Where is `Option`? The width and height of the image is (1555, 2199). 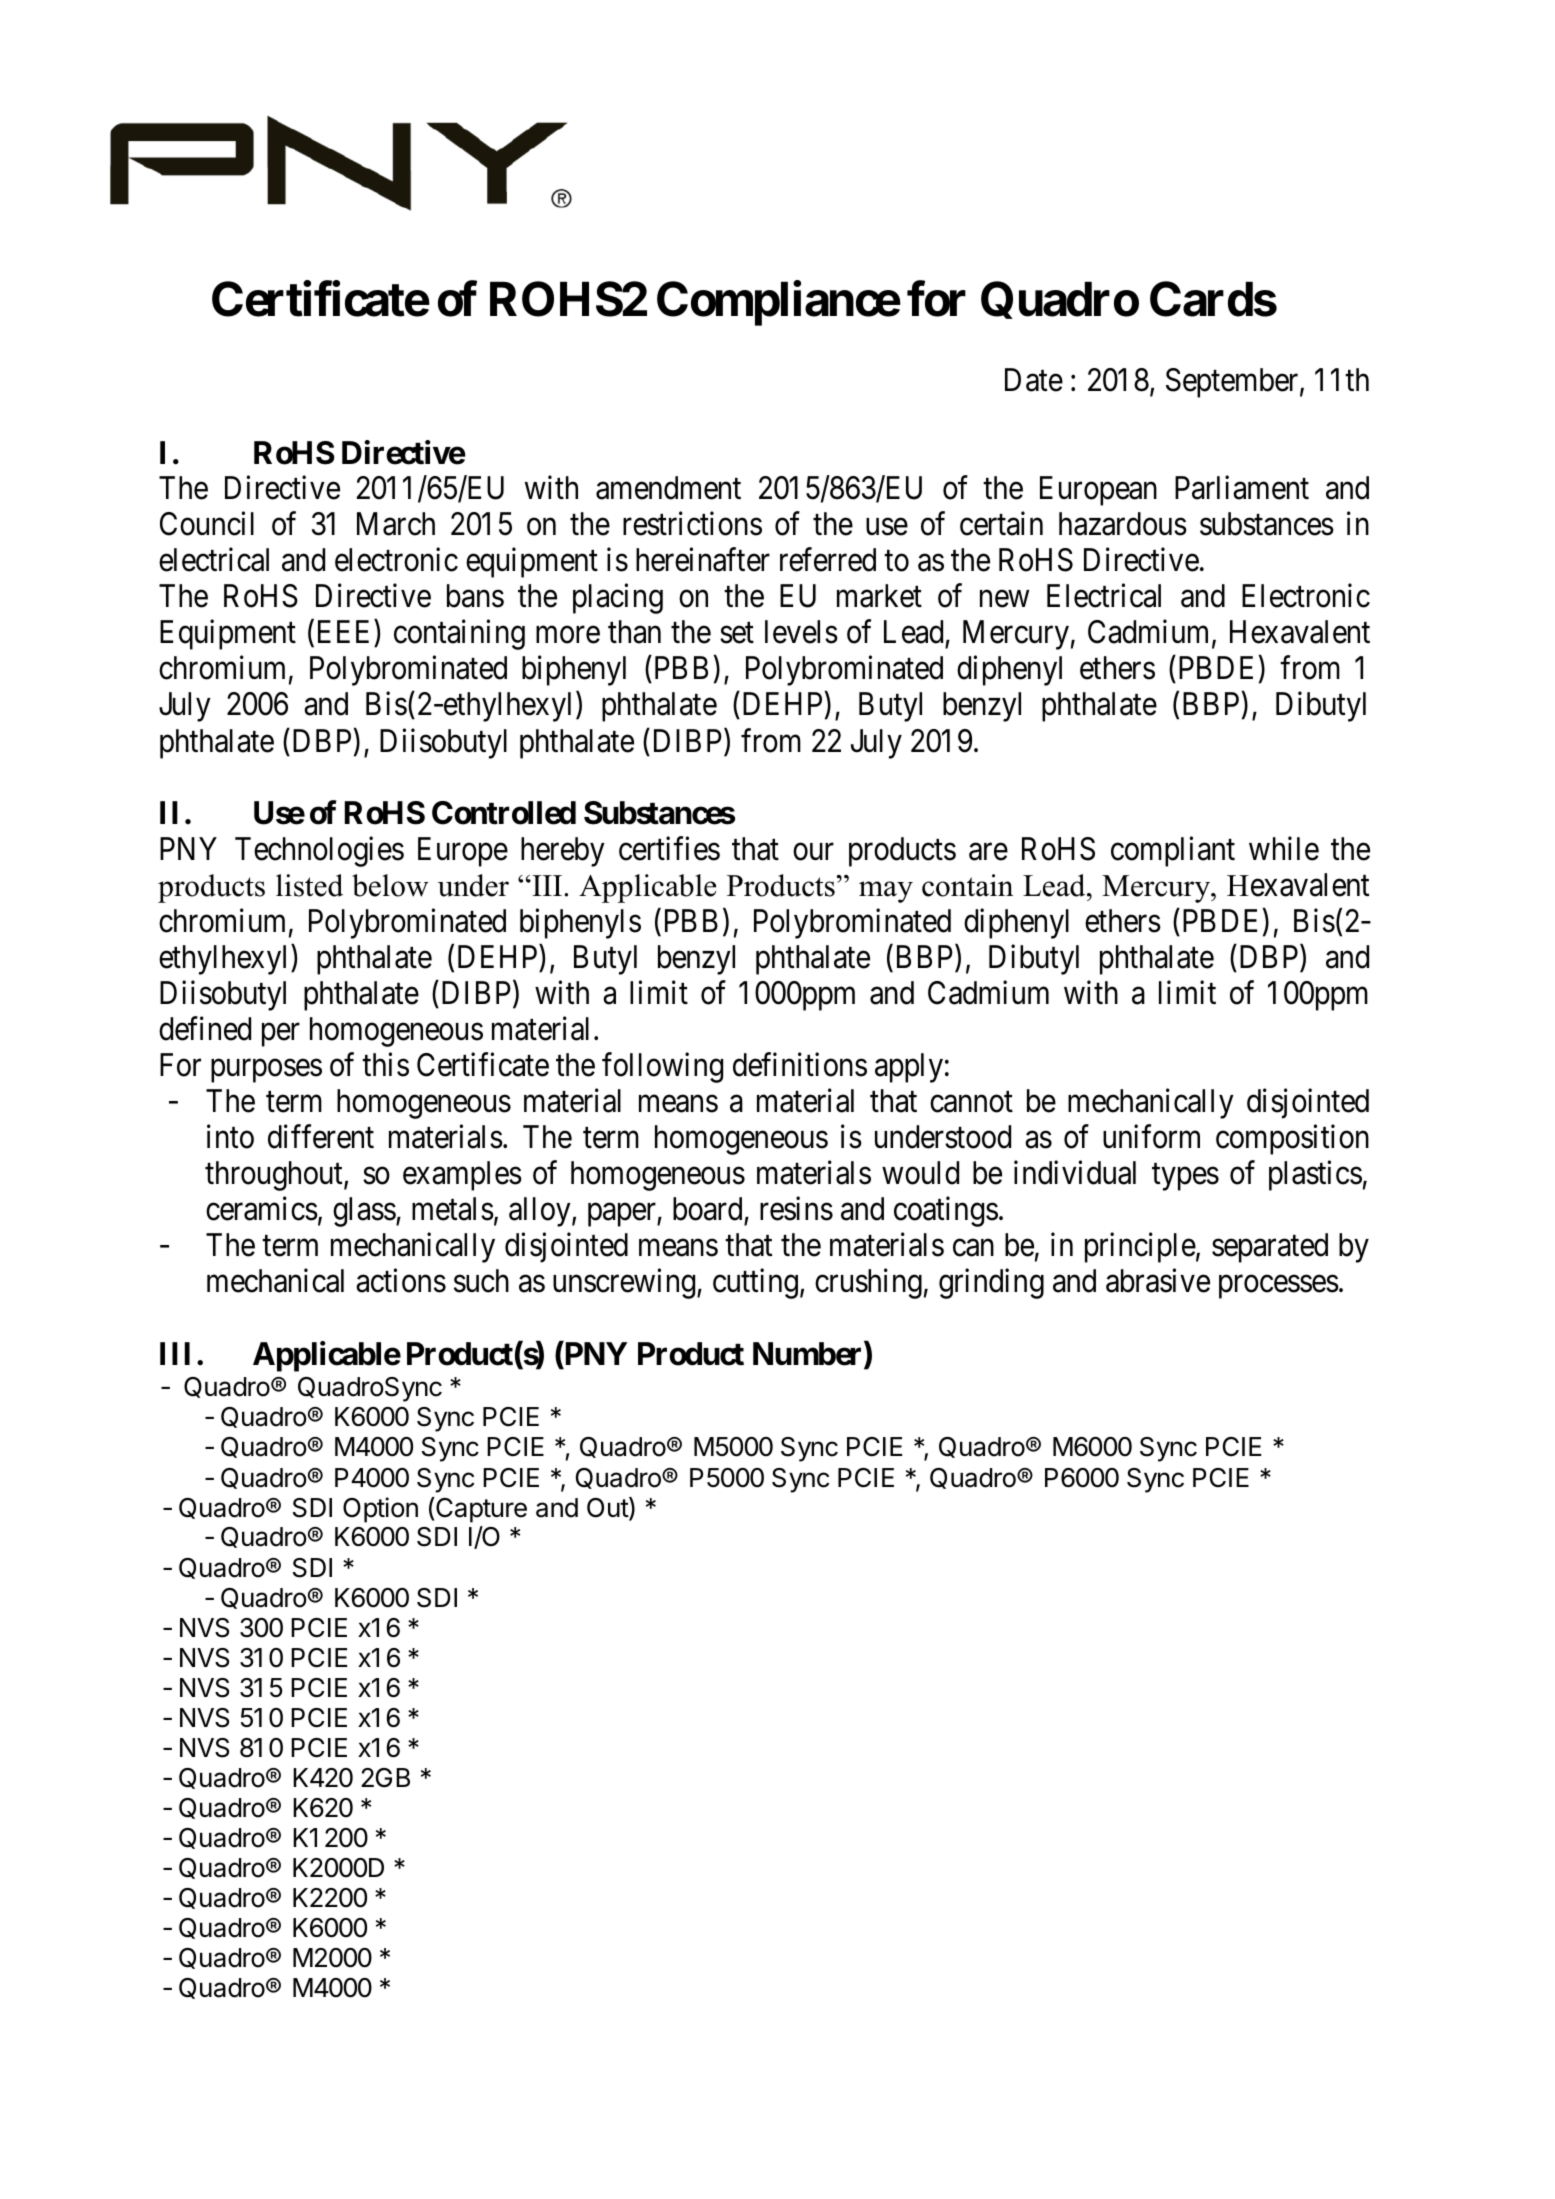
Option is located at coordinates (380, 1510).
